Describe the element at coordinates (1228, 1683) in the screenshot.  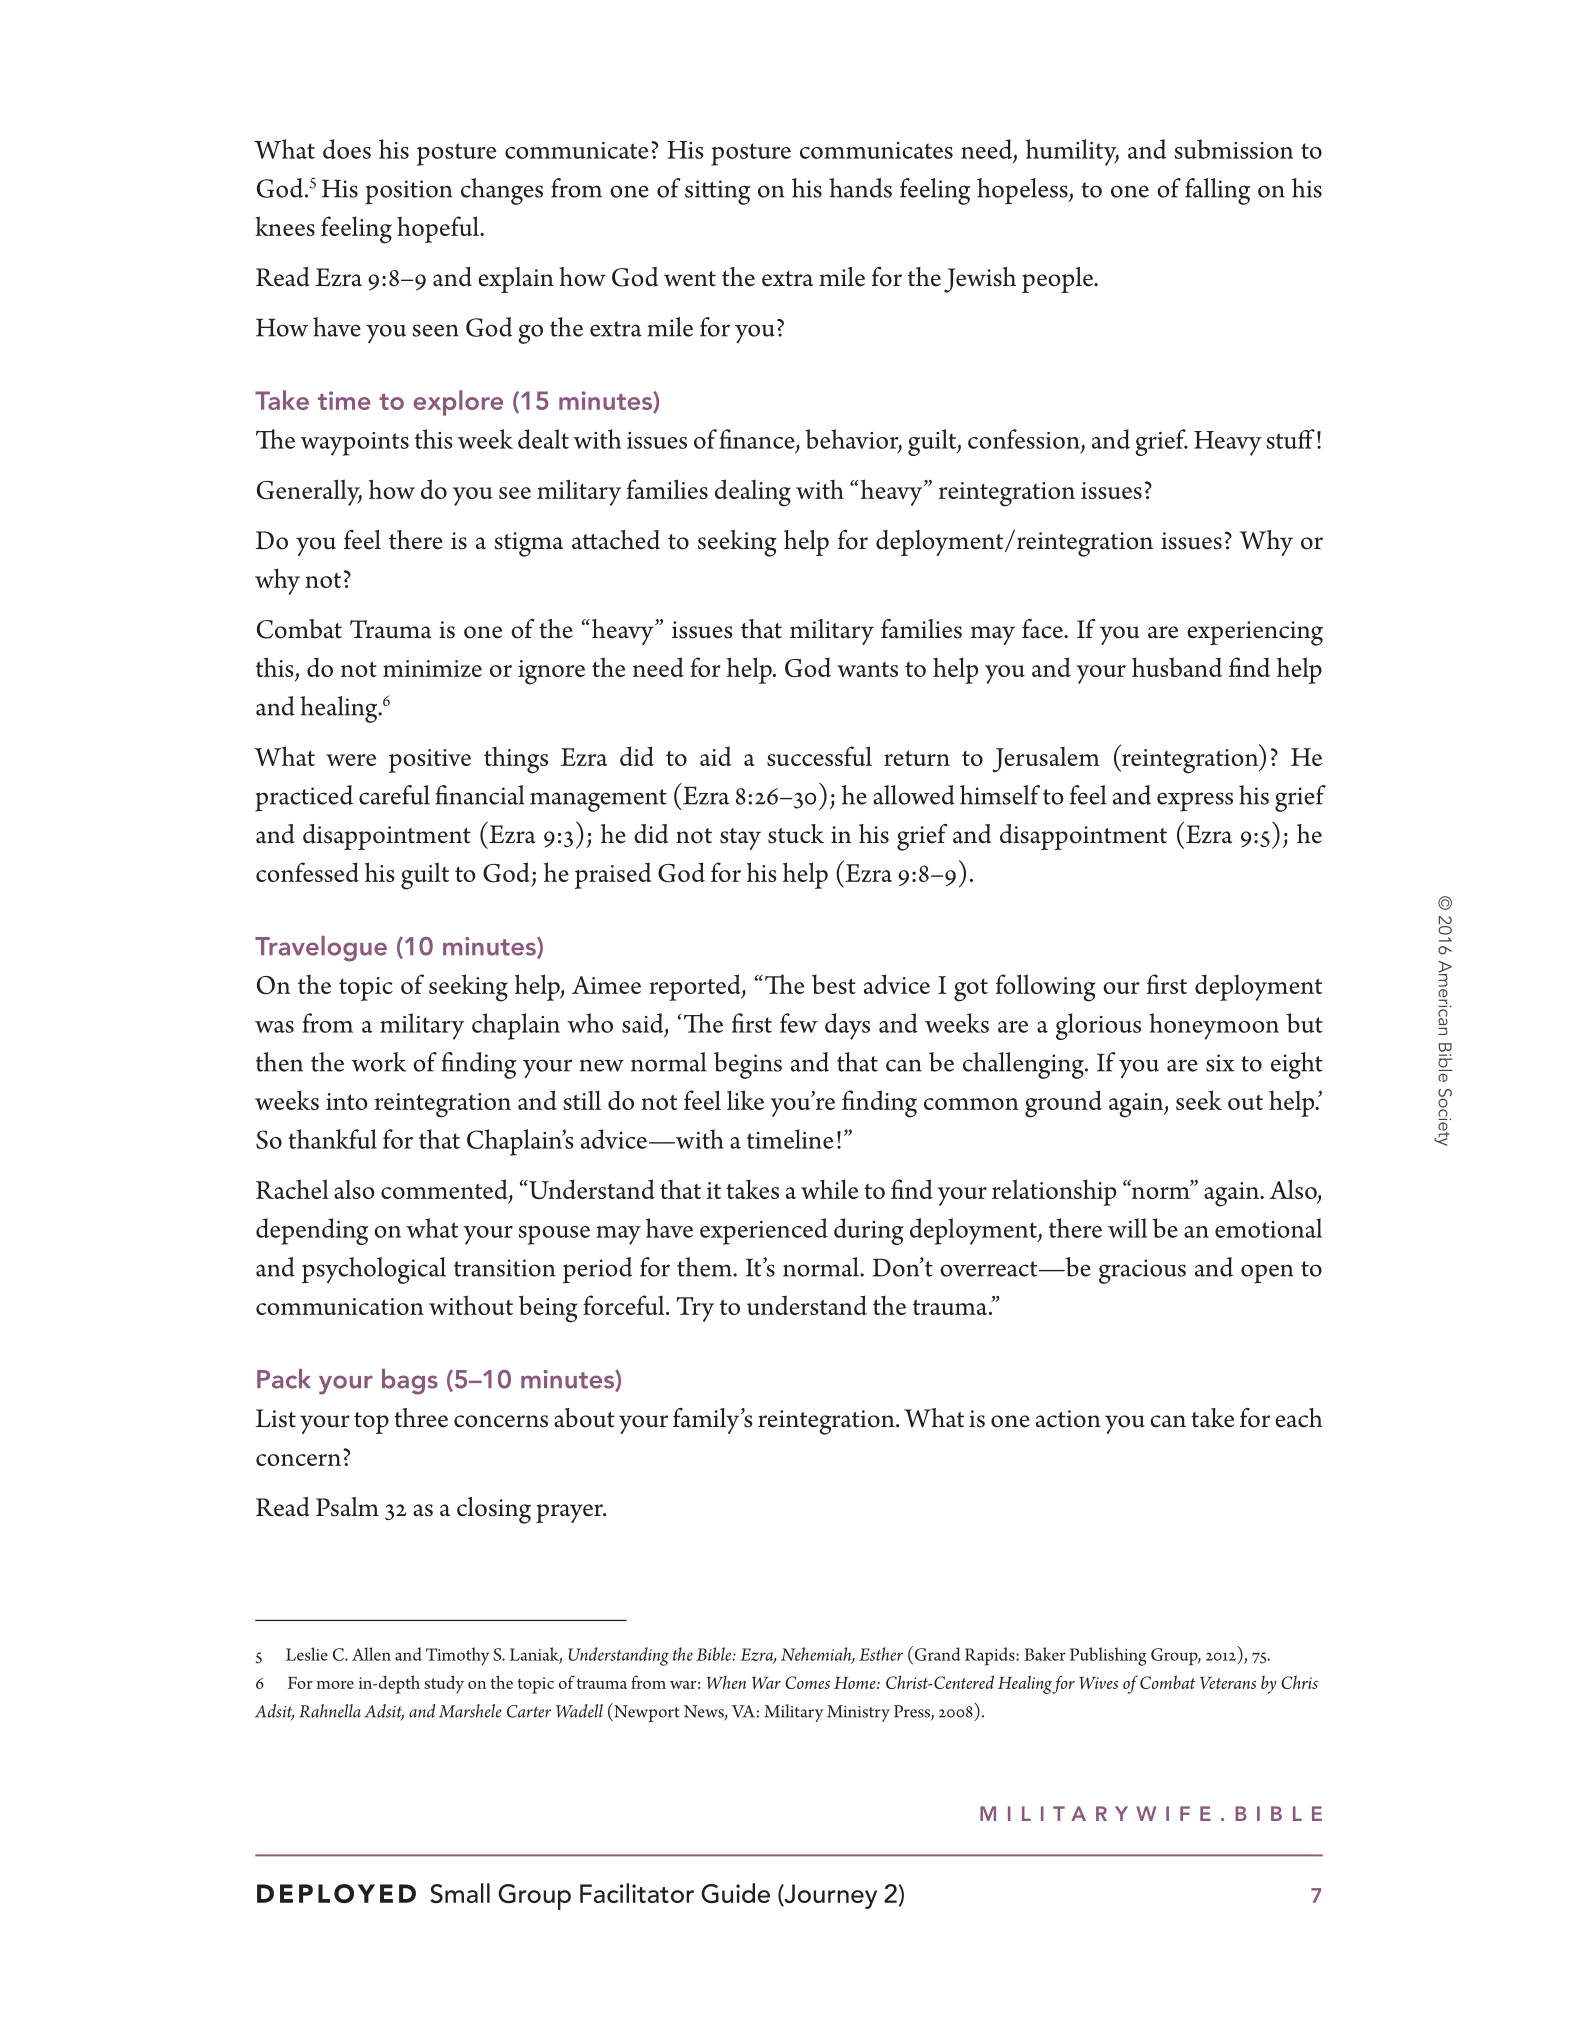
I see `Veterans` at that location.
